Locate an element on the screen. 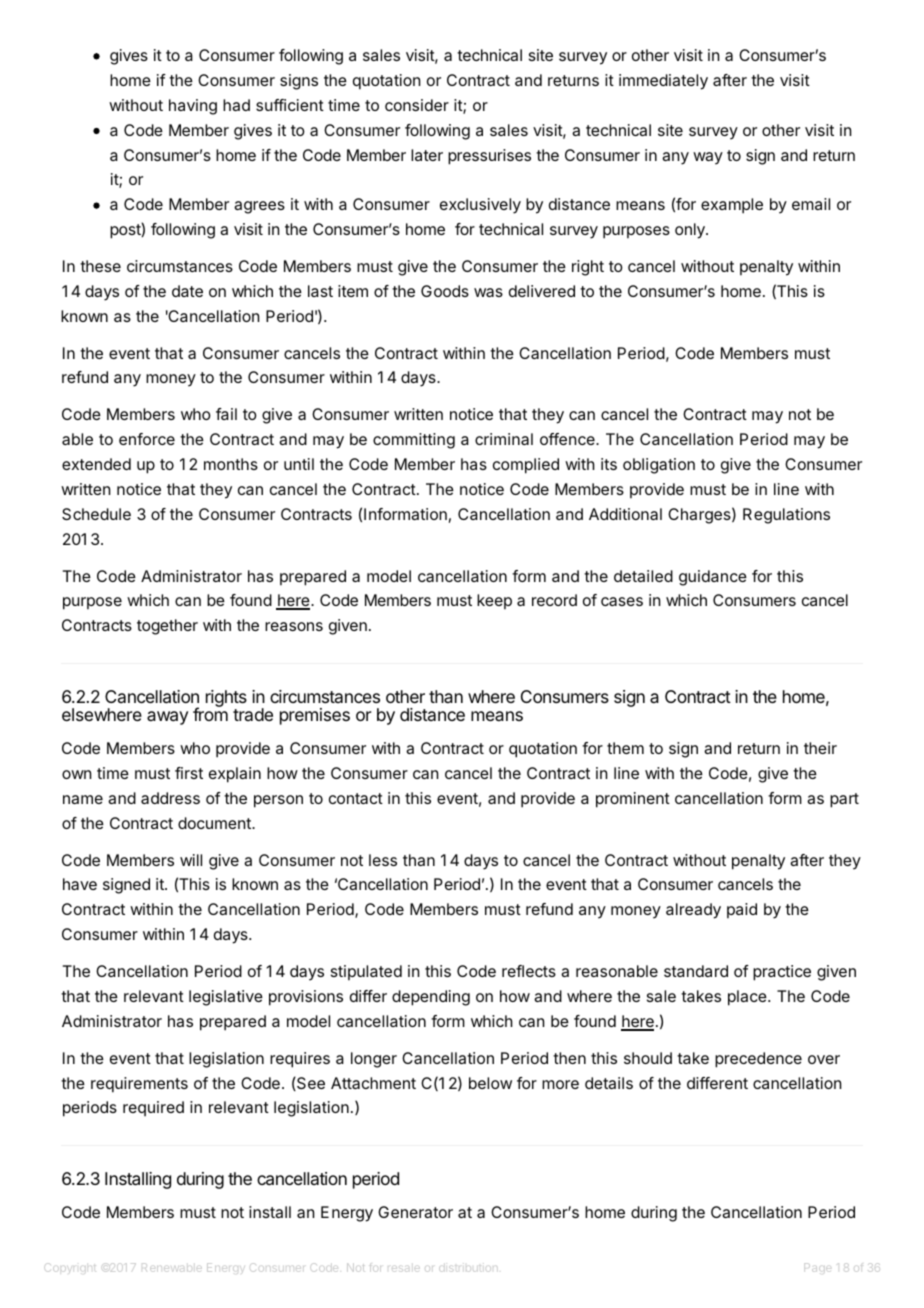 This screenshot has height=1308, width=924. less is located at coordinates (383, 860).
